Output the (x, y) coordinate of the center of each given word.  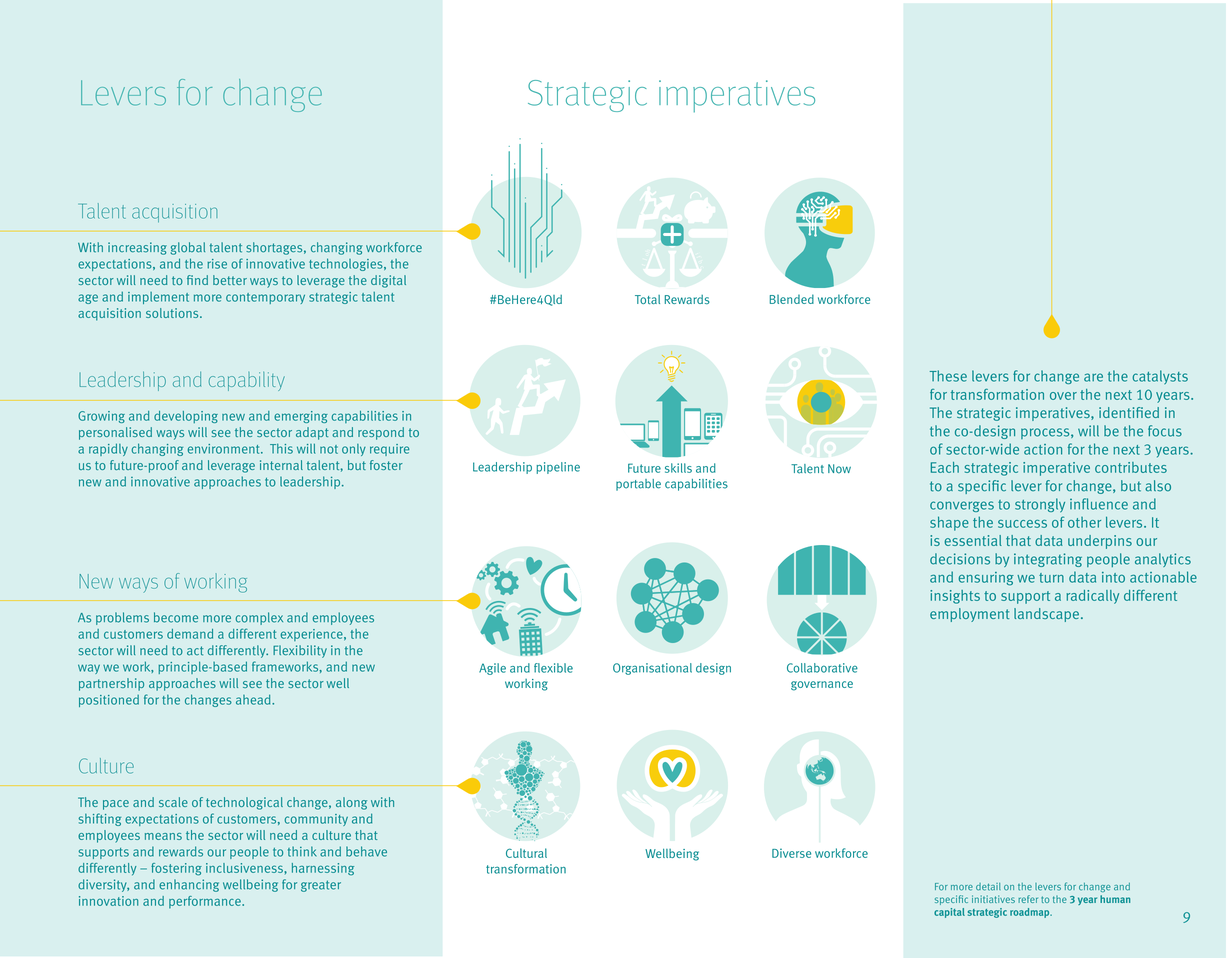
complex (259, 618)
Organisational (652, 669)
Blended (792, 299)
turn (1051, 578)
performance (206, 902)
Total (647, 299)
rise (217, 264)
